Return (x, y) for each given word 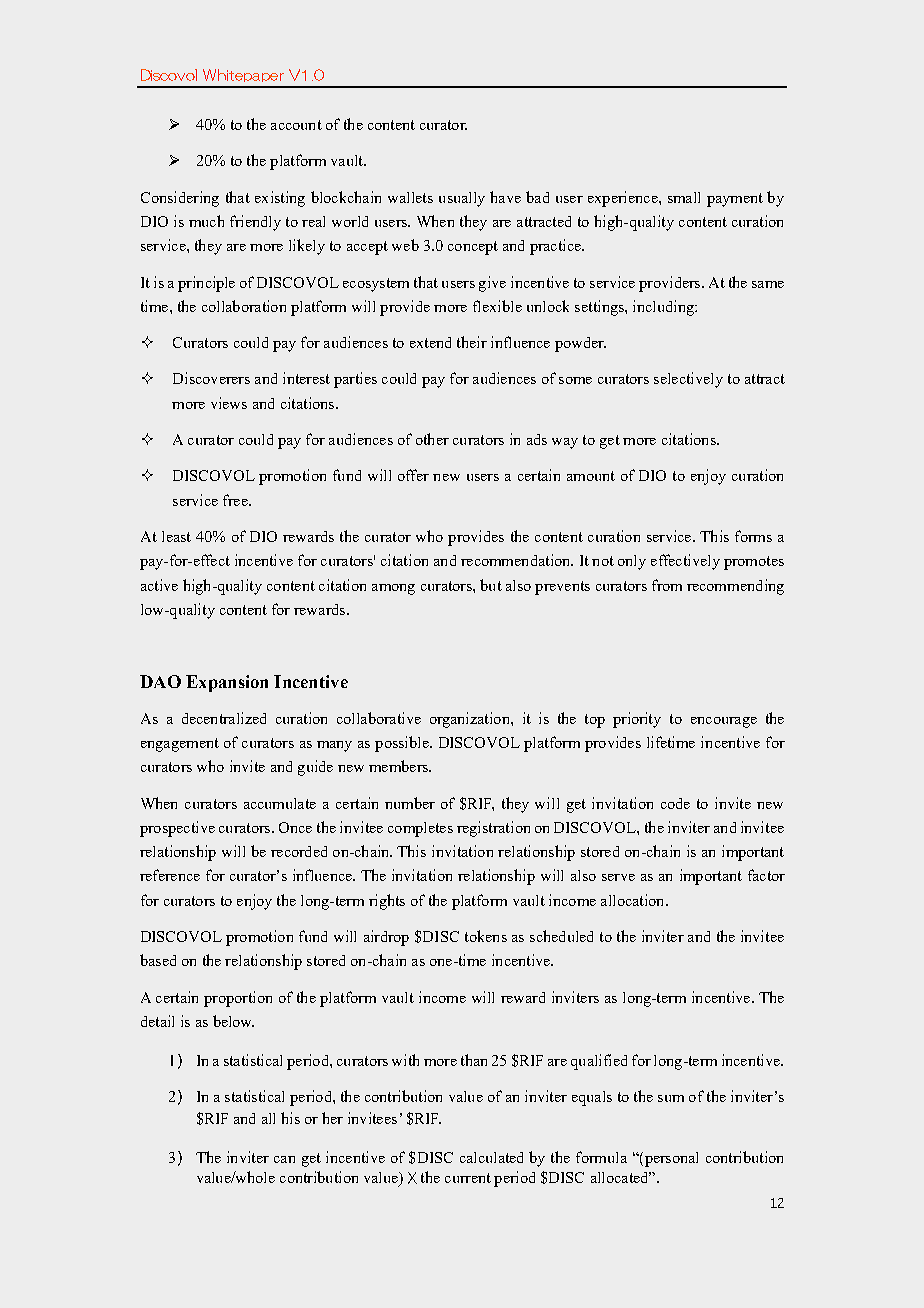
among (393, 589)
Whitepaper (243, 75)
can (284, 1159)
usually (462, 199)
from (667, 585)
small (684, 197)
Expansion (227, 683)
